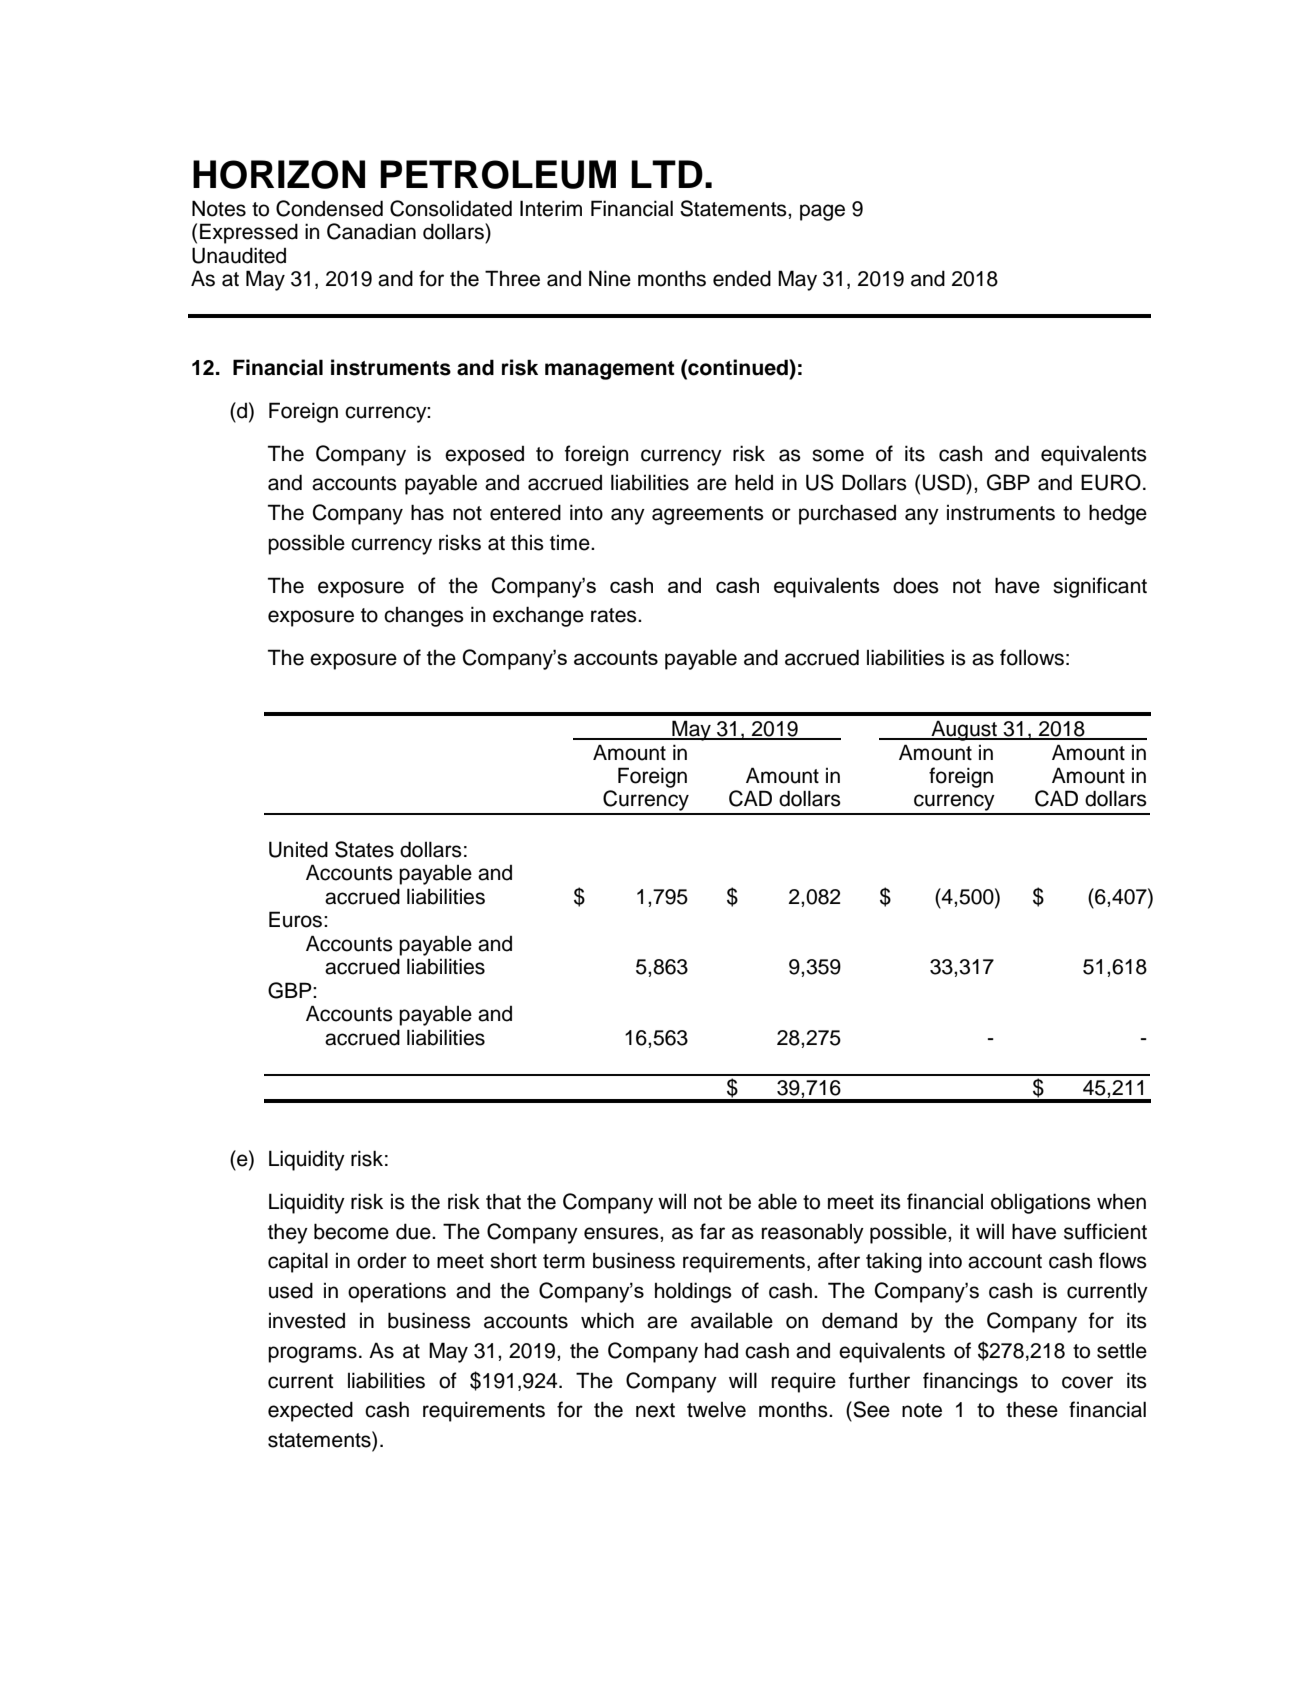  What do you see at coordinates (351, 1231) in the page?
I see `become` at bounding box center [351, 1231].
